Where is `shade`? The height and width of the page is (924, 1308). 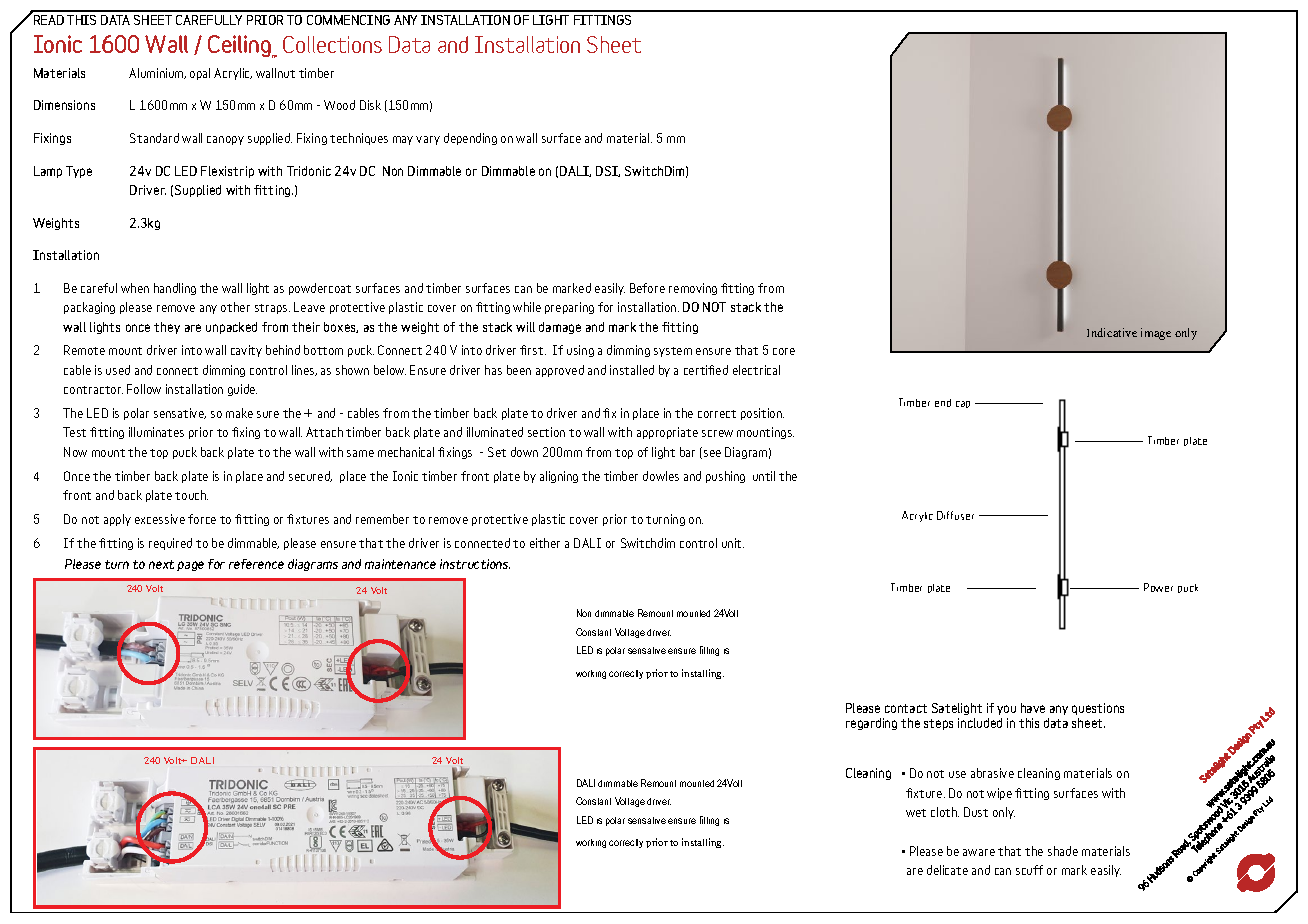 shade is located at coordinates (1063, 851).
